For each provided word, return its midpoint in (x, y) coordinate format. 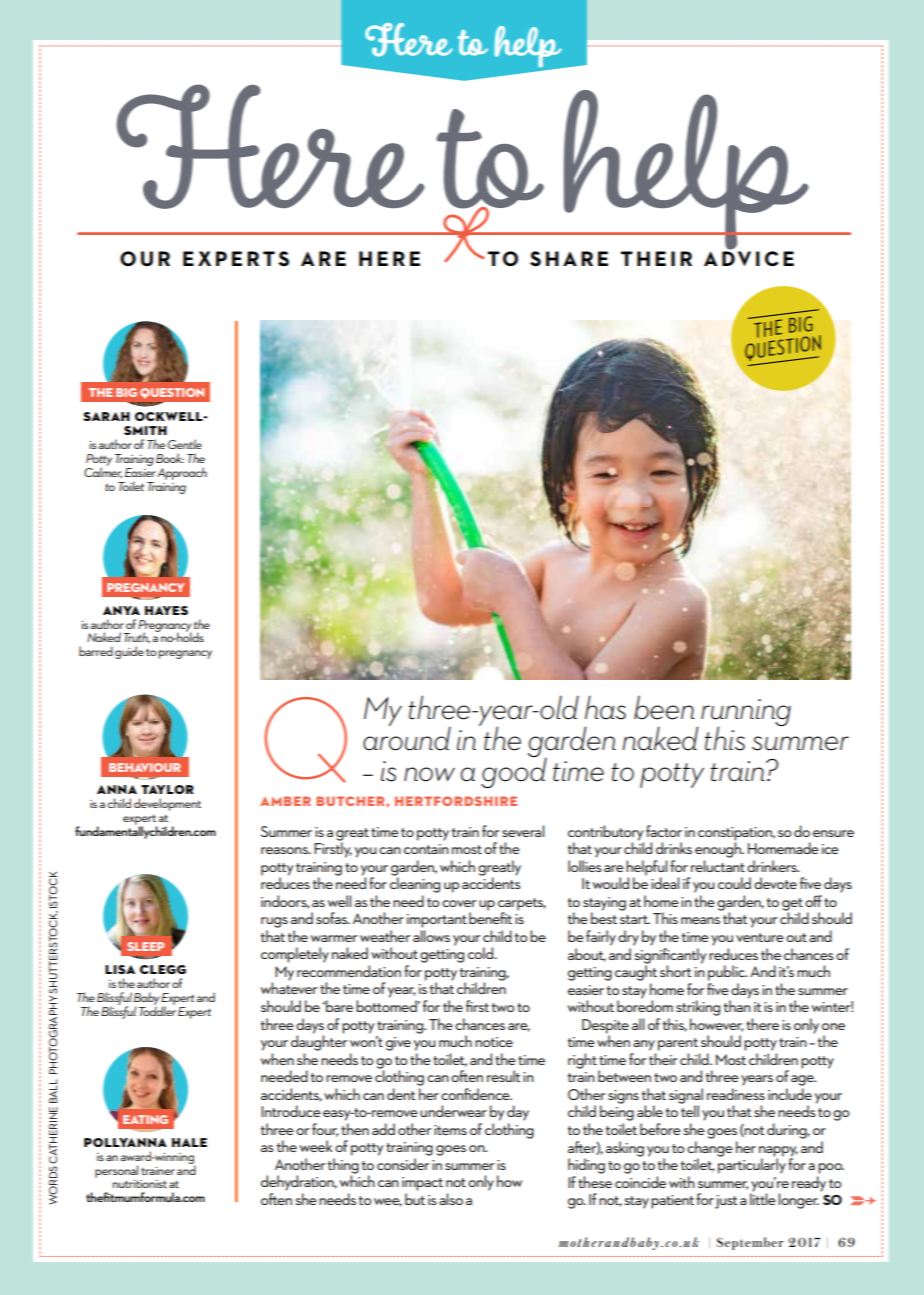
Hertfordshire (456, 801)
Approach (182, 473)
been (664, 707)
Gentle (185, 444)
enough (719, 849)
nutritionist (140, 1184)
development (167, 804)
